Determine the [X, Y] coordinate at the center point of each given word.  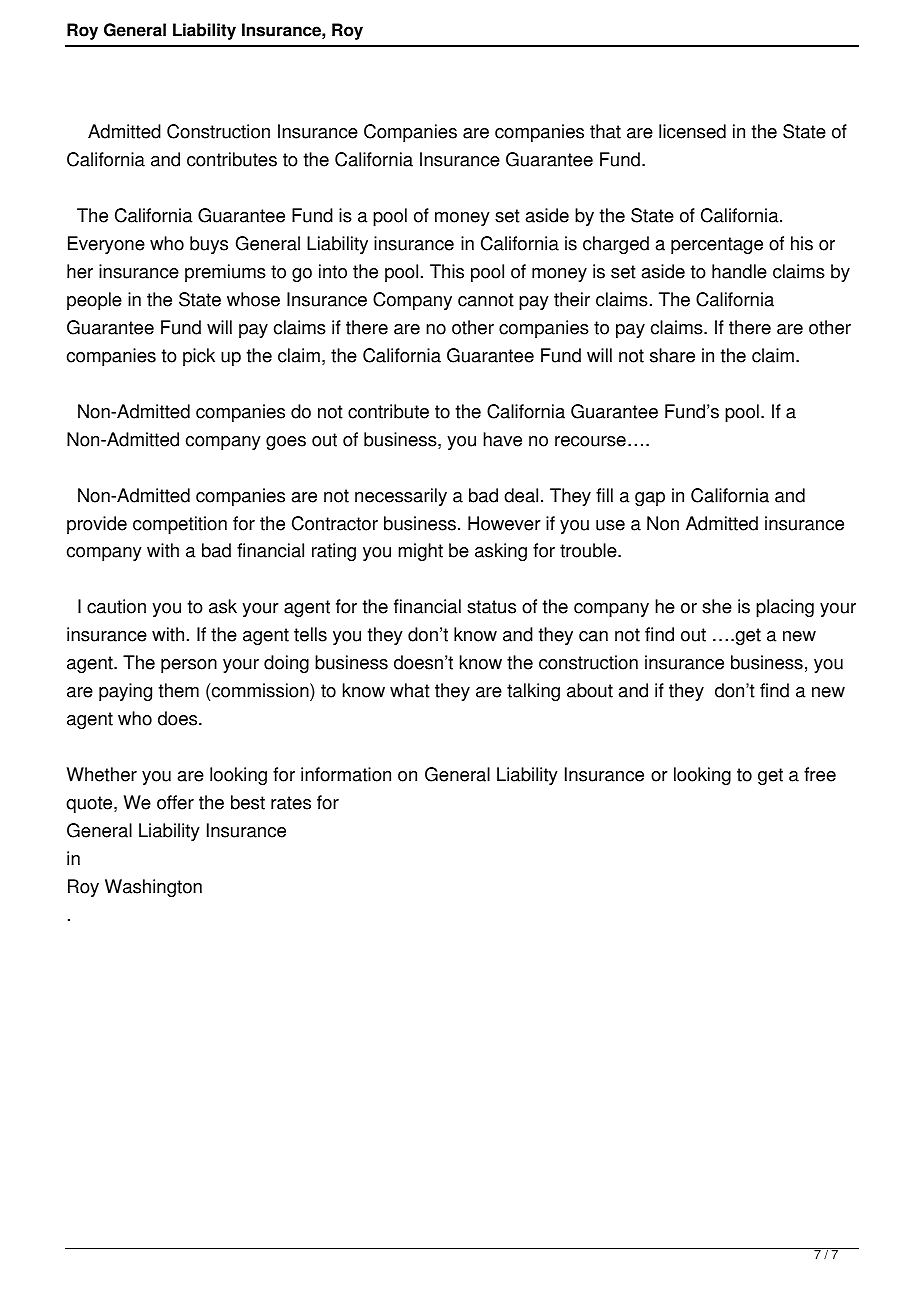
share [672, 355]
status [491, 607]
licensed [692, 131]
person [189, 666]
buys [209, 245]
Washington [153, 888]
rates [291, 803]
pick [199, 357]
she [717, 606]
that [605, 131]
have [502, 439]
